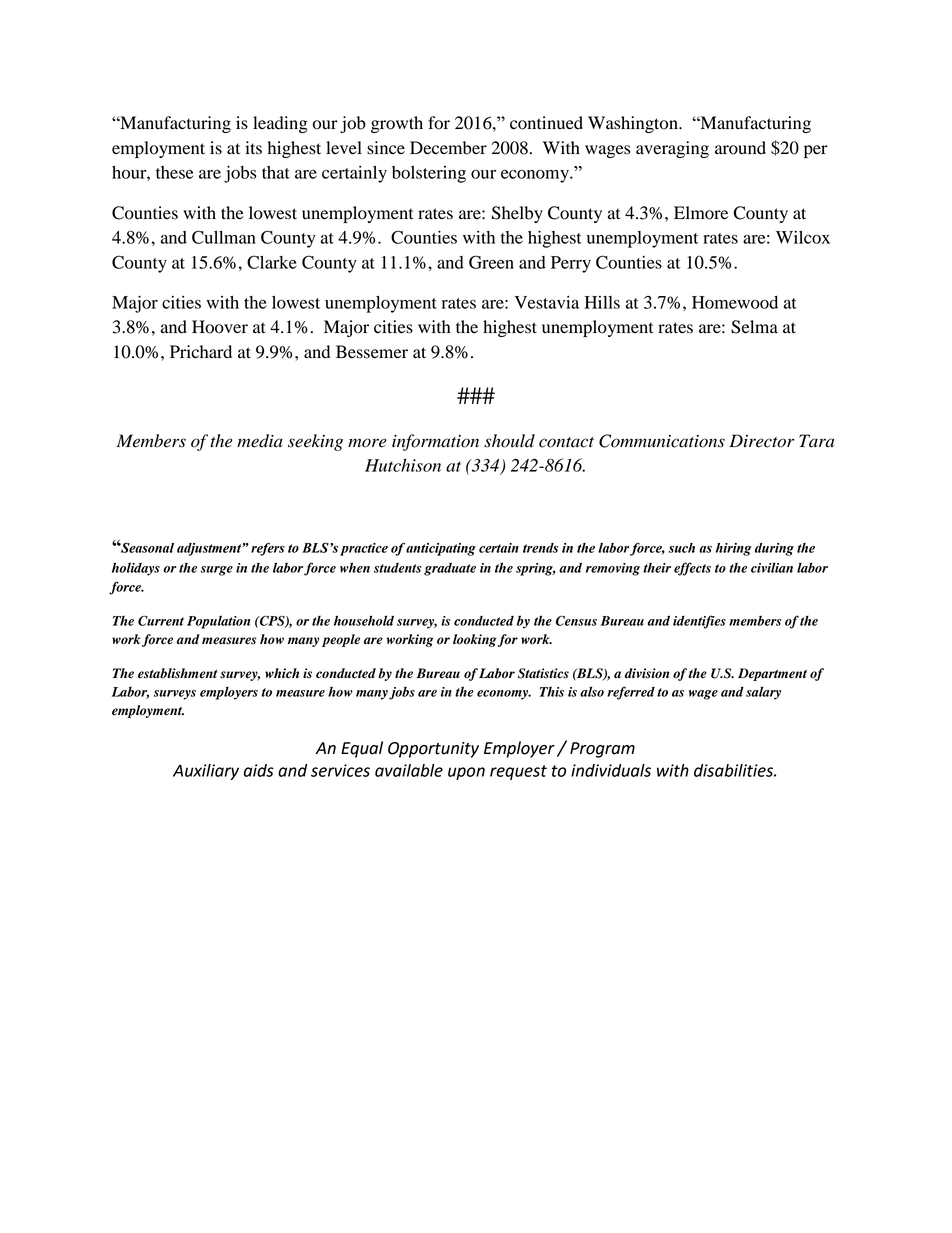 The image size is (952, 1233). What do you see at coordinates (754, 327) in the image?
I see `Selma` at bounding box center [754, 327].
